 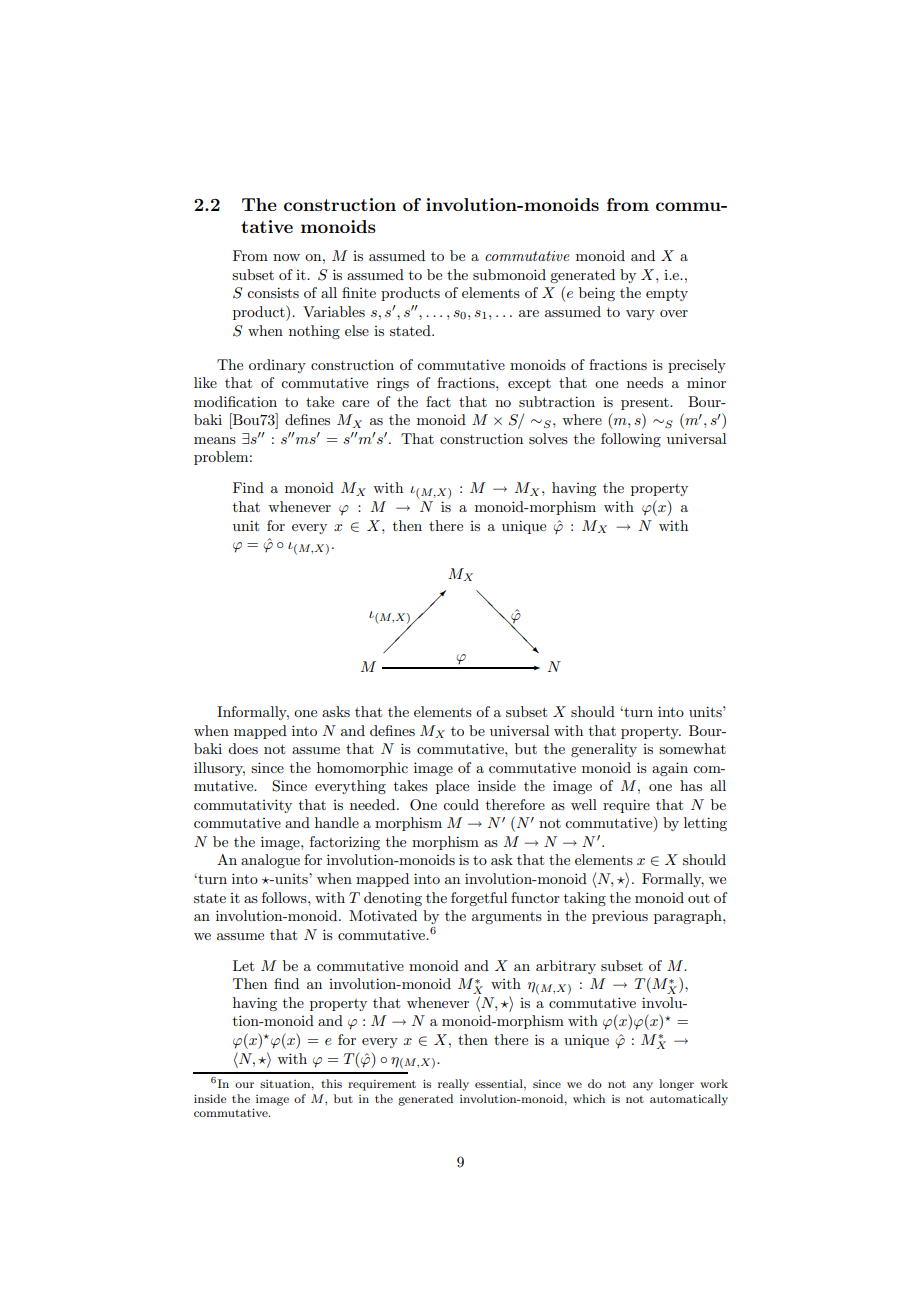 I want to click on this, so click(x=331, y=1083).
